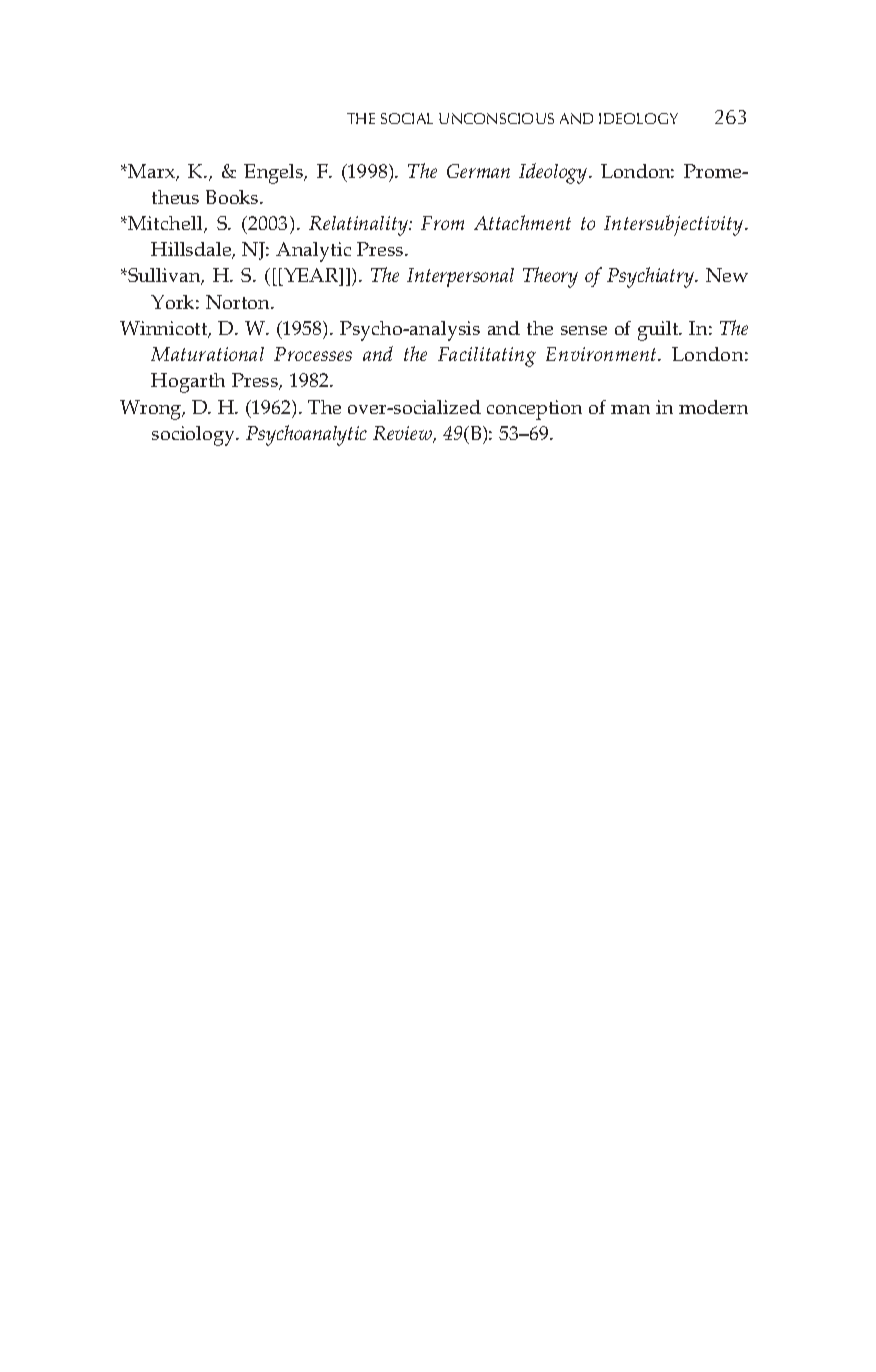 The height and width of the page is (1372, 876). What do you see at coordinates (275, 174) in the page?
I see `Engels` at bounding box center [275, 174].
